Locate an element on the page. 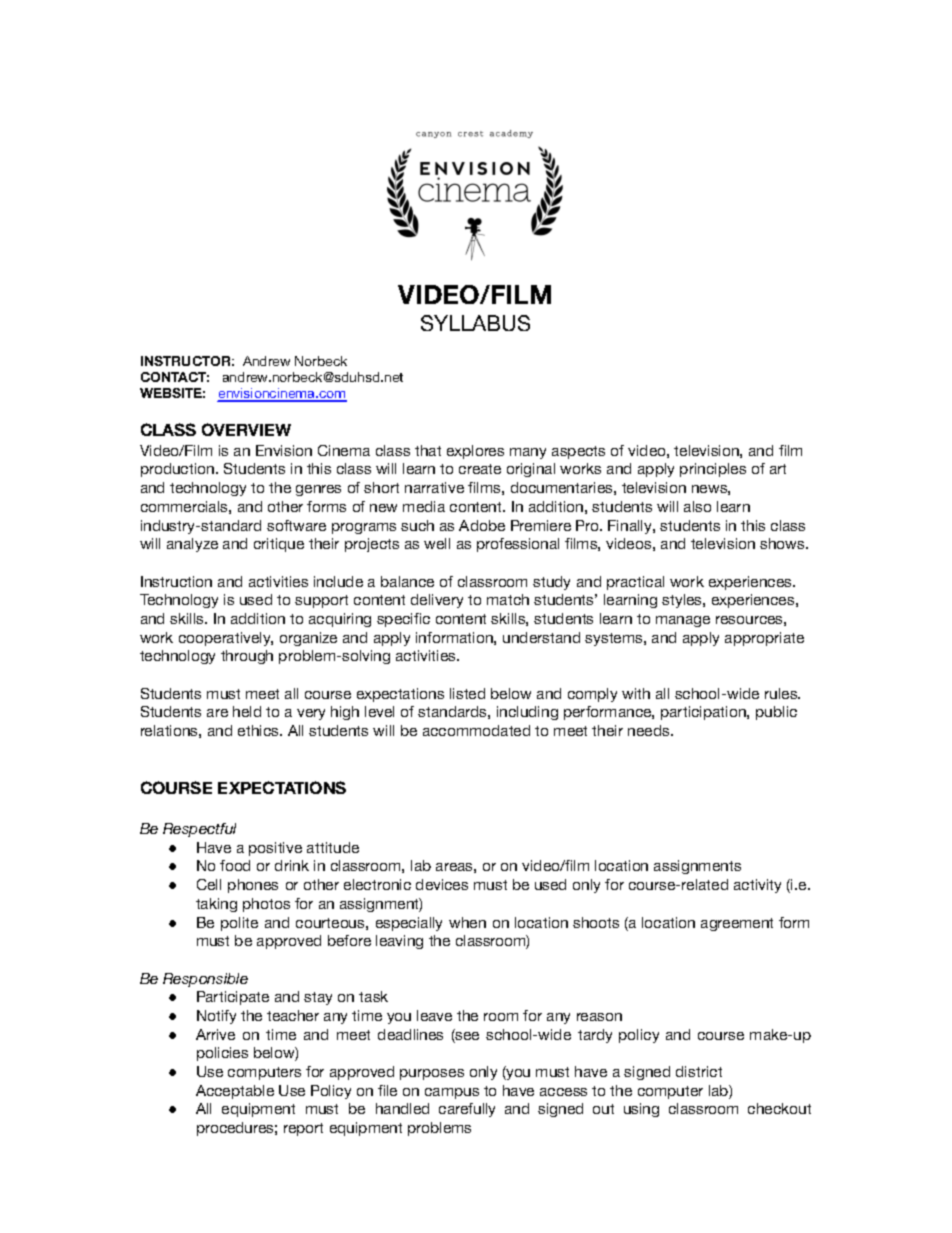 This document has height=1233, width=952. ethics is located at coordinates (259, 730).
